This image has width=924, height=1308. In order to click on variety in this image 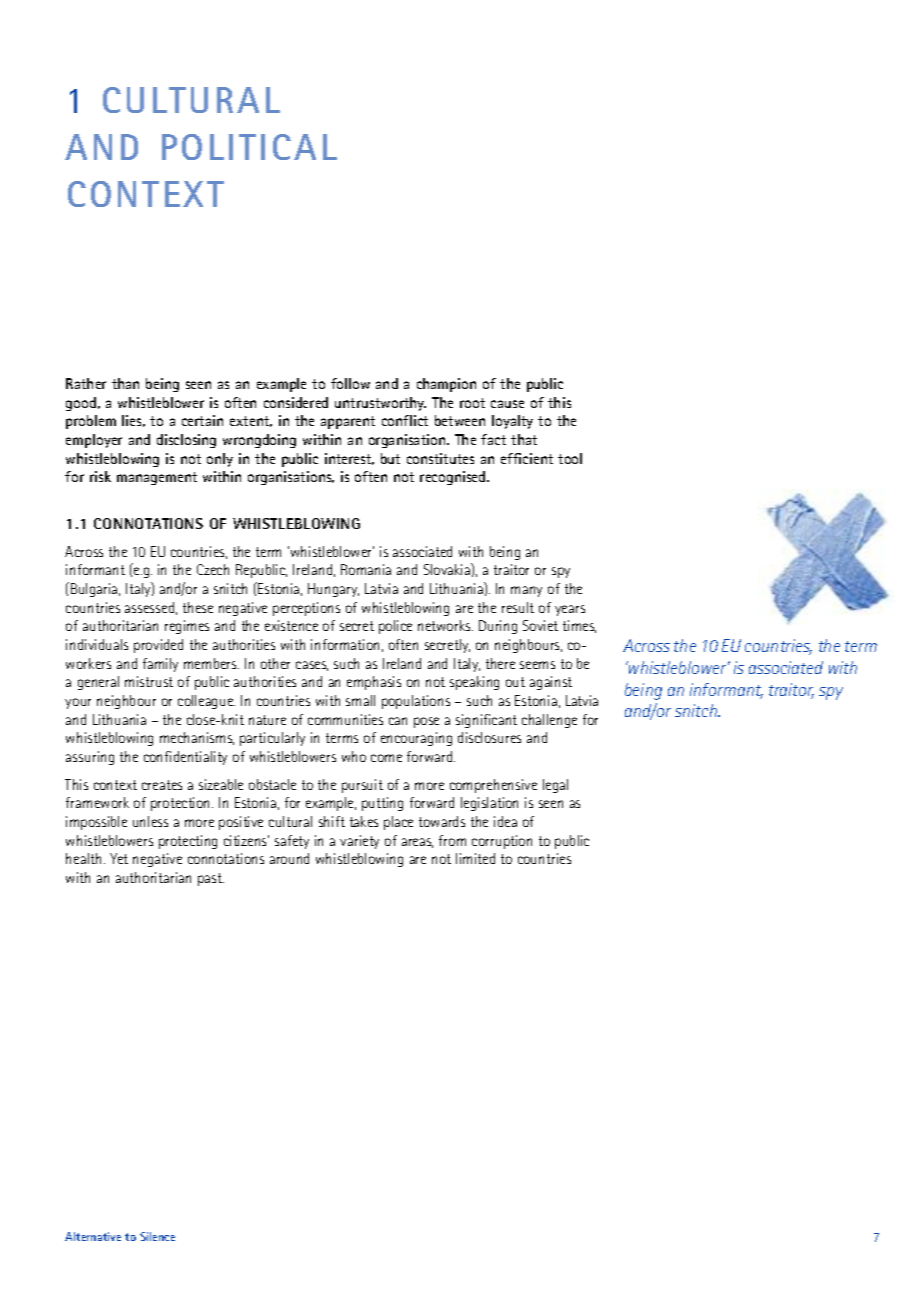, I will do `click(359, 842)`.
